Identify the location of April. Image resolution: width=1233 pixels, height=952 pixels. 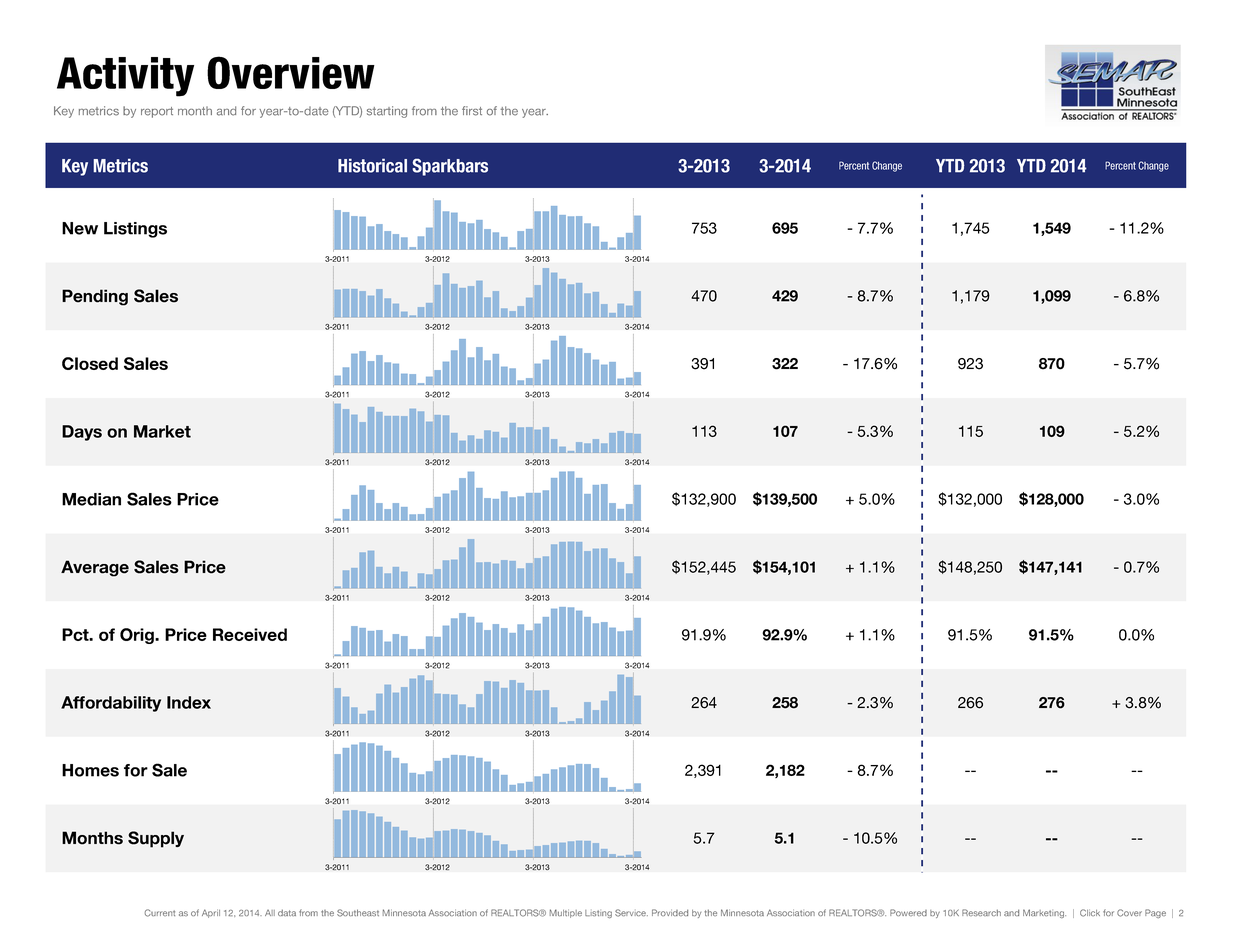
(211, 913).
